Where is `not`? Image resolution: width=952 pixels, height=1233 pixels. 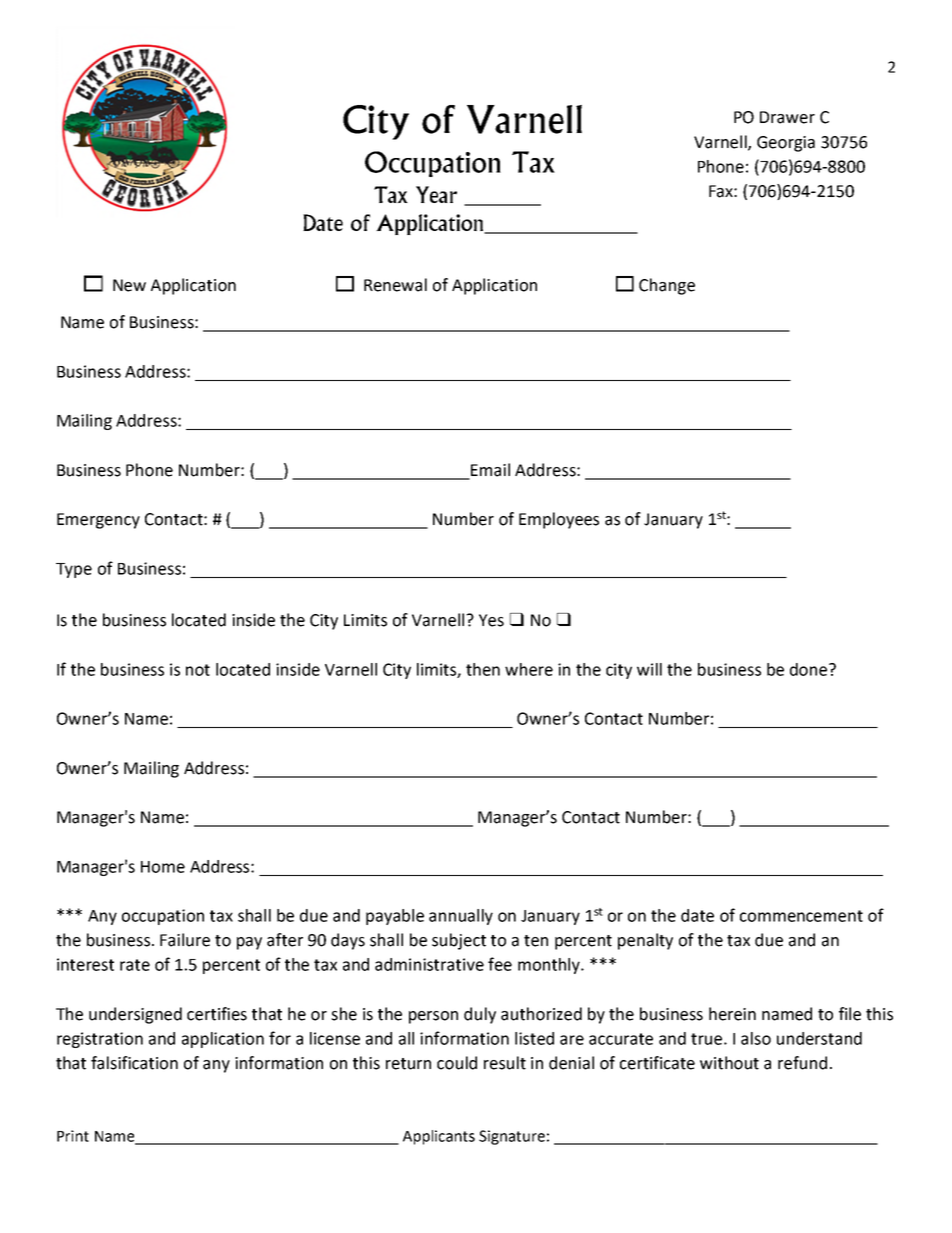 not is located at coordinates (198, 670).
